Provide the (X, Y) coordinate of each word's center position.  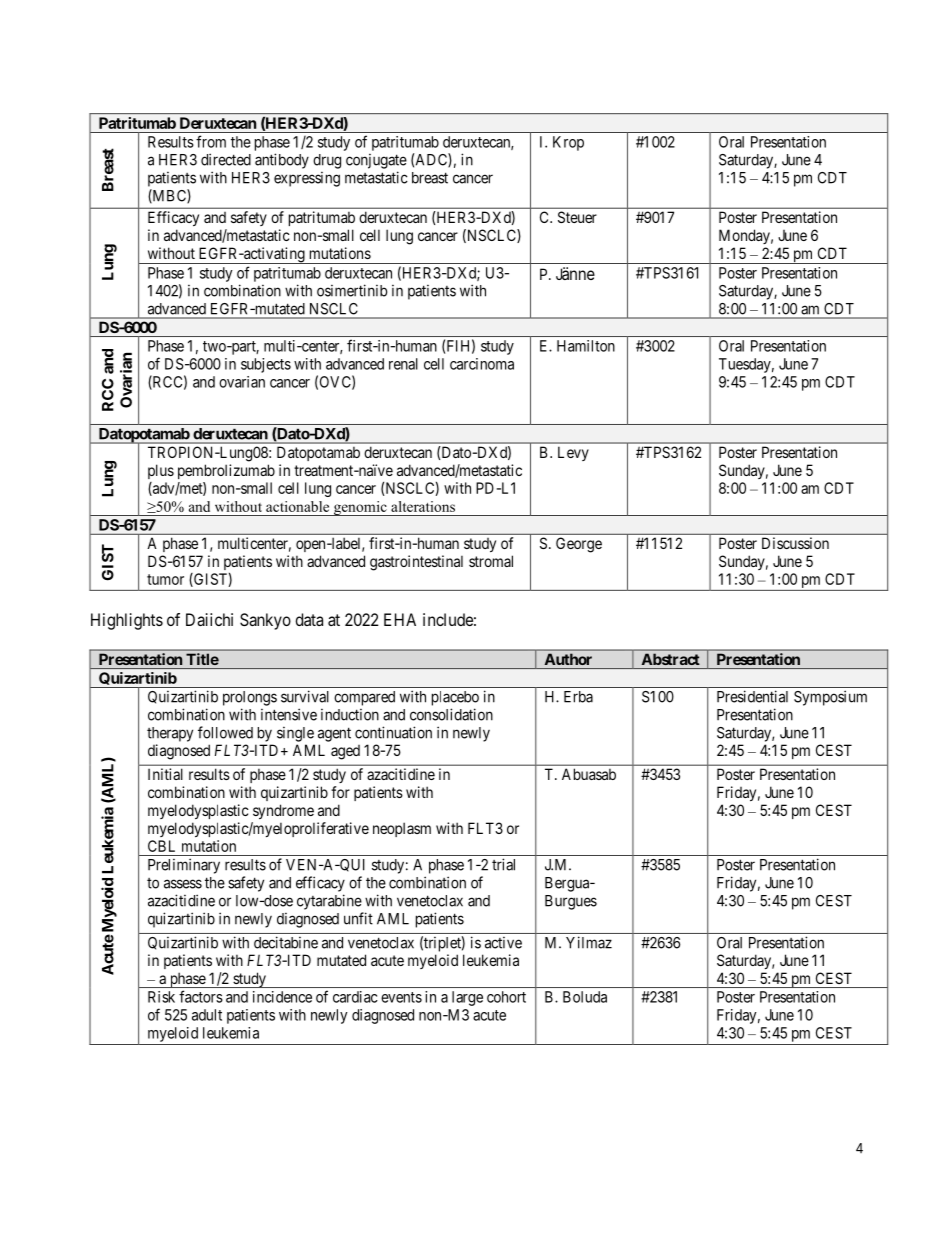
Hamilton (586, 346)
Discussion (795, 543)
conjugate (376, 161)
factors (201, 996)
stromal (491, 561)
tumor (165, 579)
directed (226, 159)
